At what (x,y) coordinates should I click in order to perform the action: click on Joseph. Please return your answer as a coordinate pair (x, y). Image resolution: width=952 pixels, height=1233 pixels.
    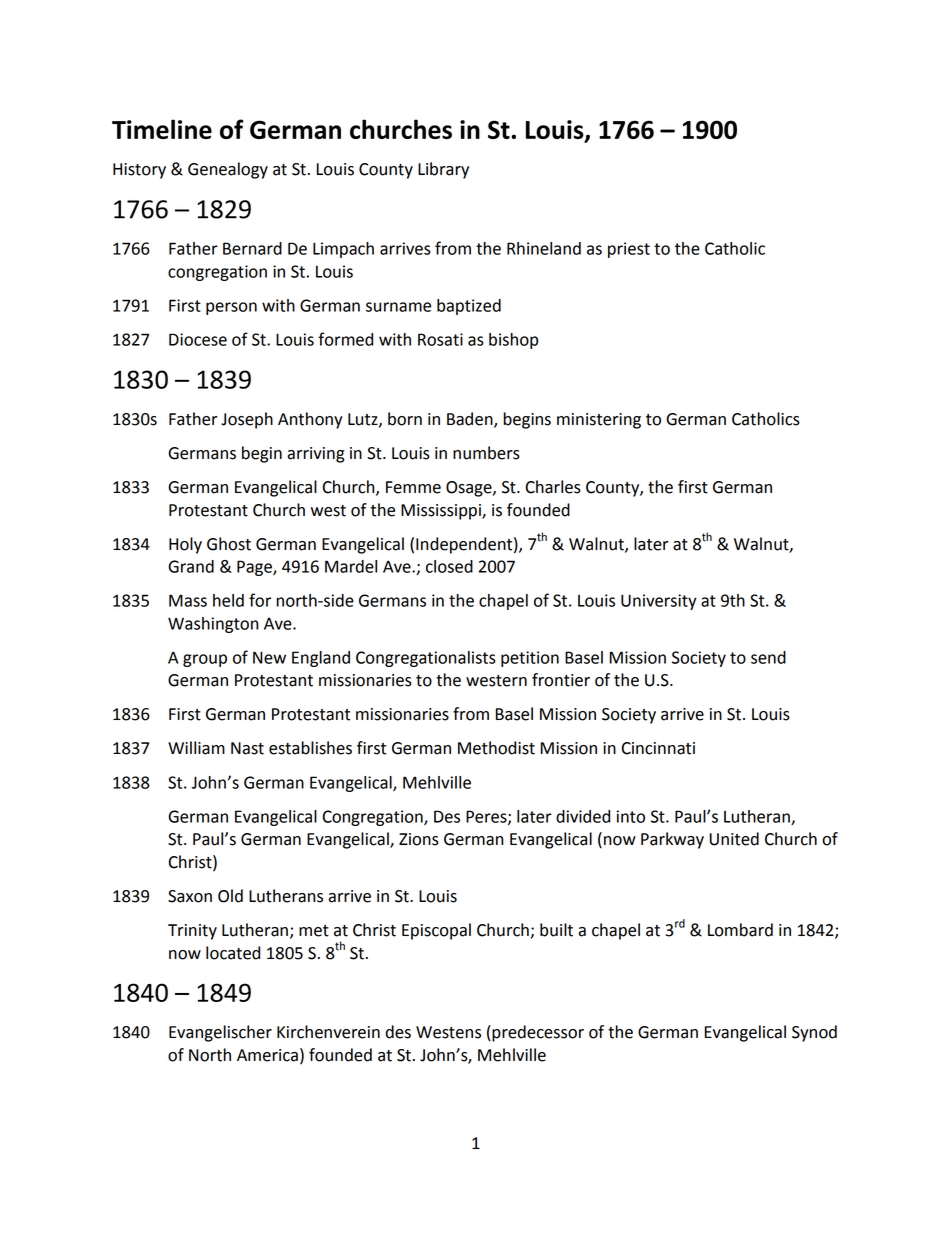
    Looking at the image, I should click on (247, 420).
